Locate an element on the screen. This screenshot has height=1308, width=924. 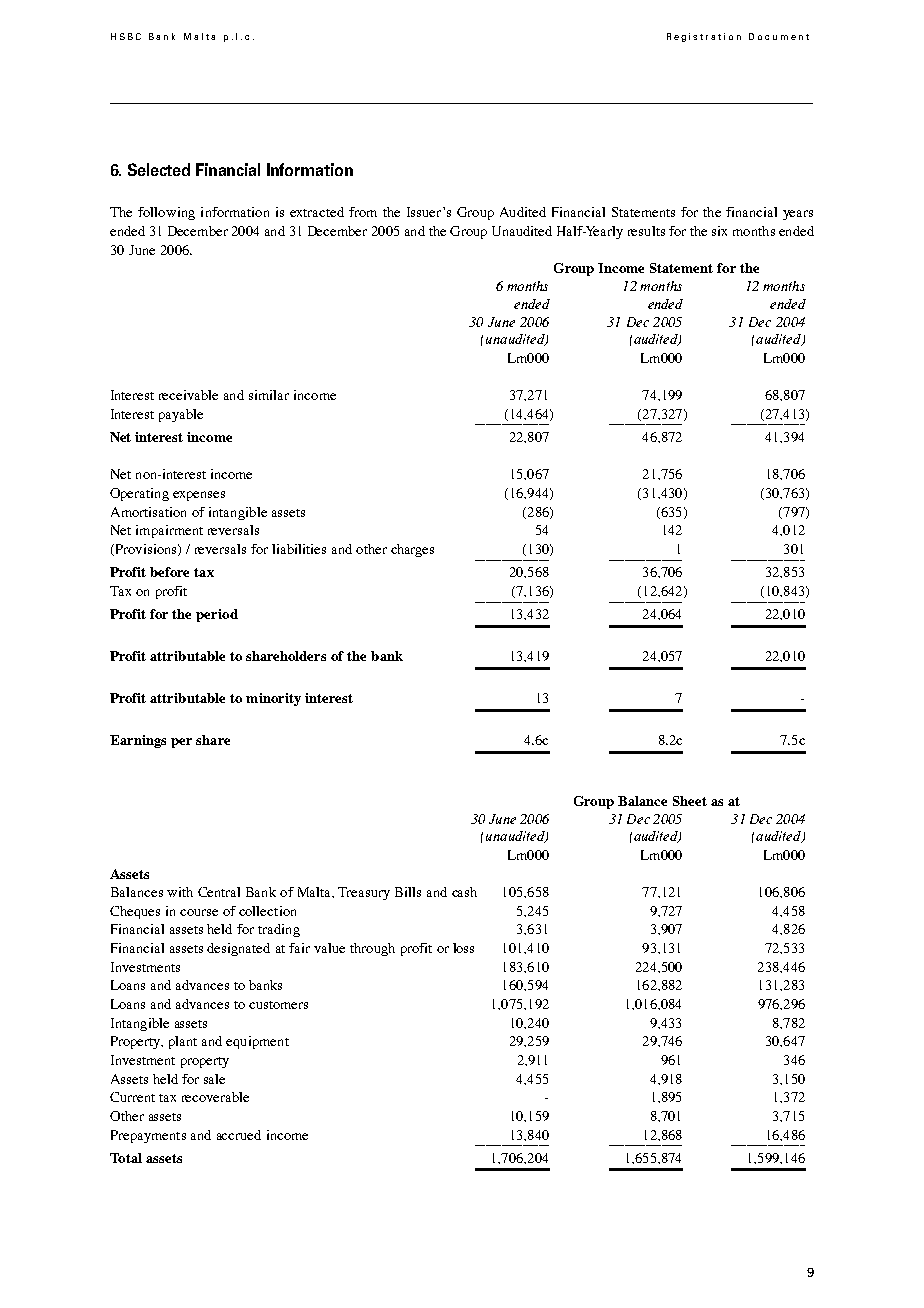
following is located at coordinates (166, 213).
